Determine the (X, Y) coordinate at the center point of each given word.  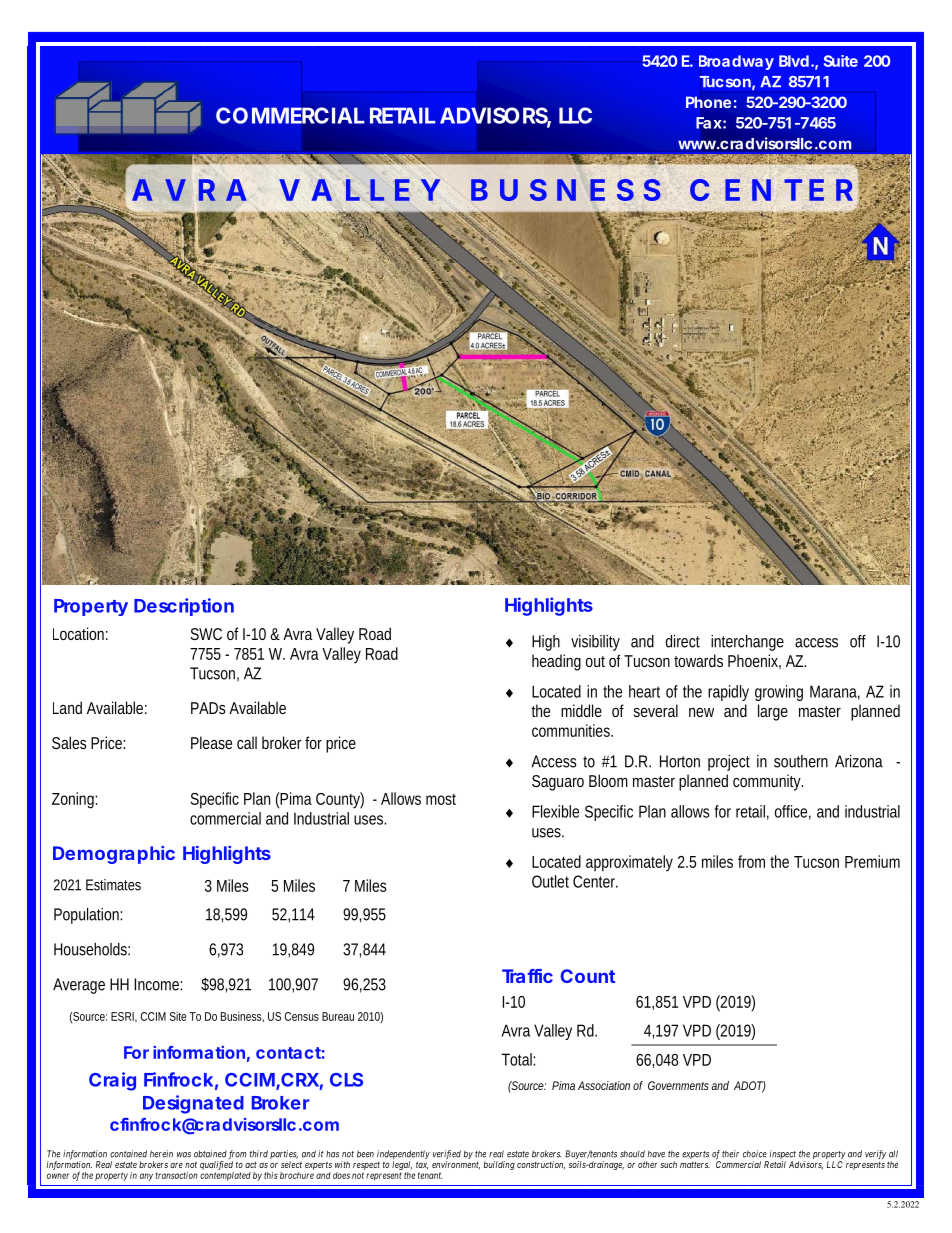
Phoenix (754, 661)
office (793, 812)
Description (184, 607)
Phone (708, 102)
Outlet (550, 881)
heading (556, 662)
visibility (595, 643)
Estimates (113, 885)
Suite (841, 61)
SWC (206, 634)
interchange (747, 643)
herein (161, 1154)
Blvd (794, 61)
